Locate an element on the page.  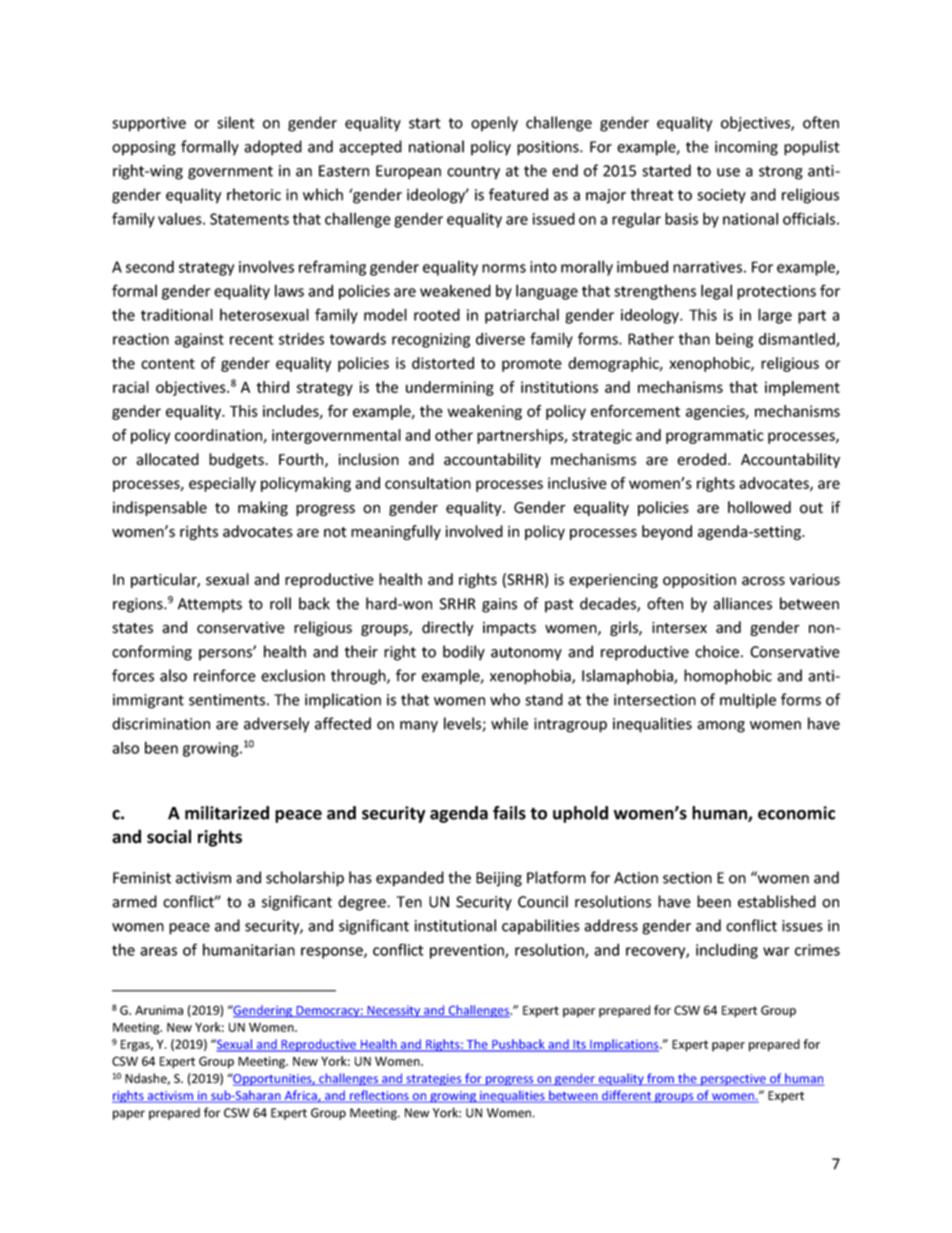
country is located at coordinates (473, 173).
